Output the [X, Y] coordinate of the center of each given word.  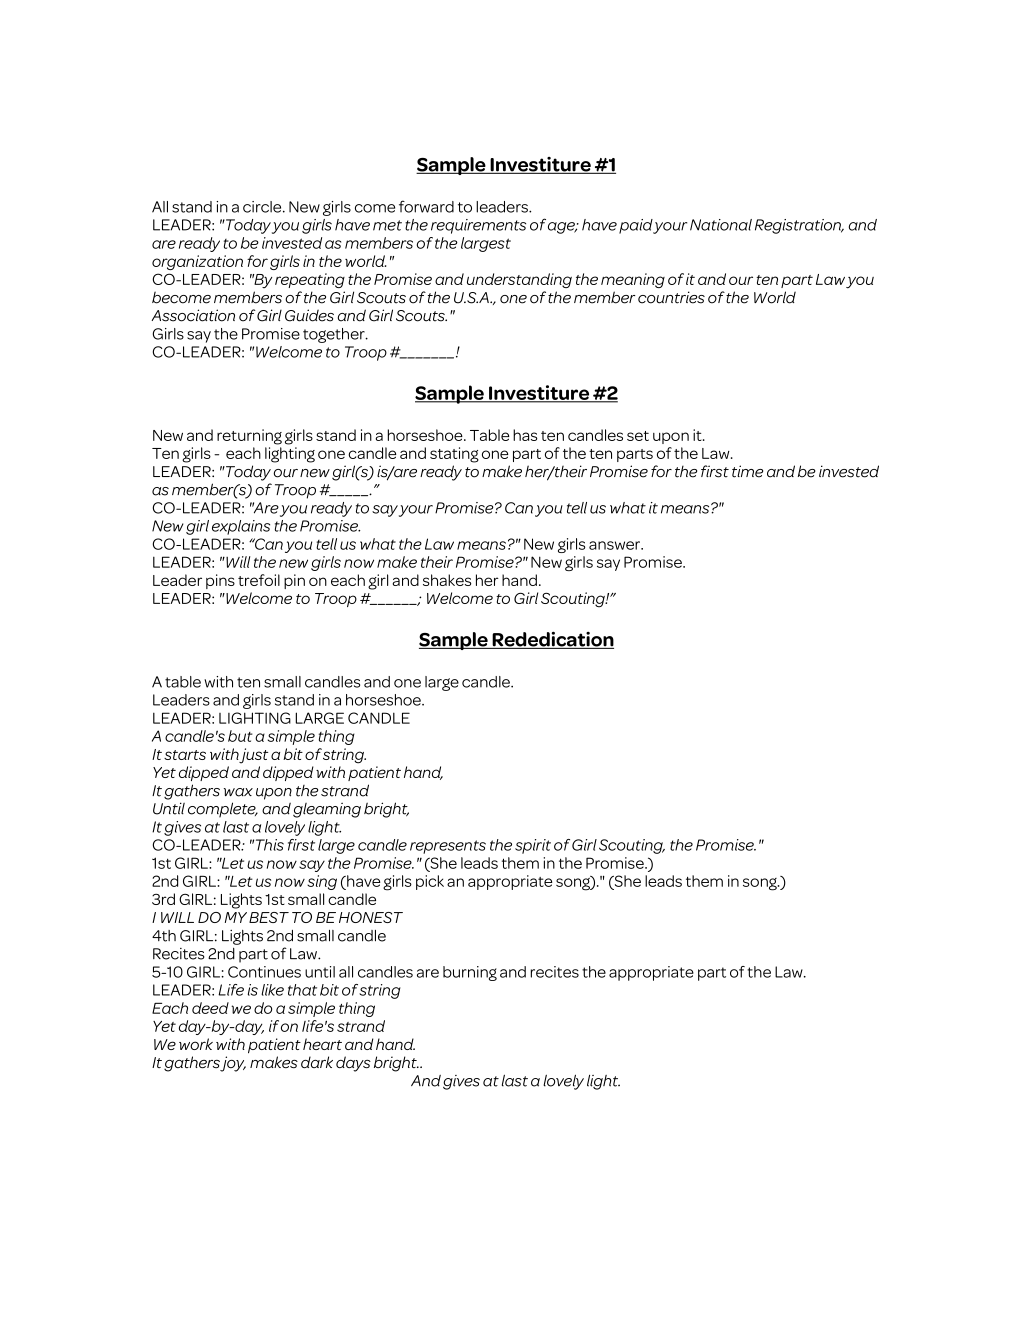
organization [197, 262]
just [253, 756]
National [721, 225]
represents [448, 847]
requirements [478, 226]
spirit [533, 846]
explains [241, 527]
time [747, 471]
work [196, 1044]
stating [454, 455]
